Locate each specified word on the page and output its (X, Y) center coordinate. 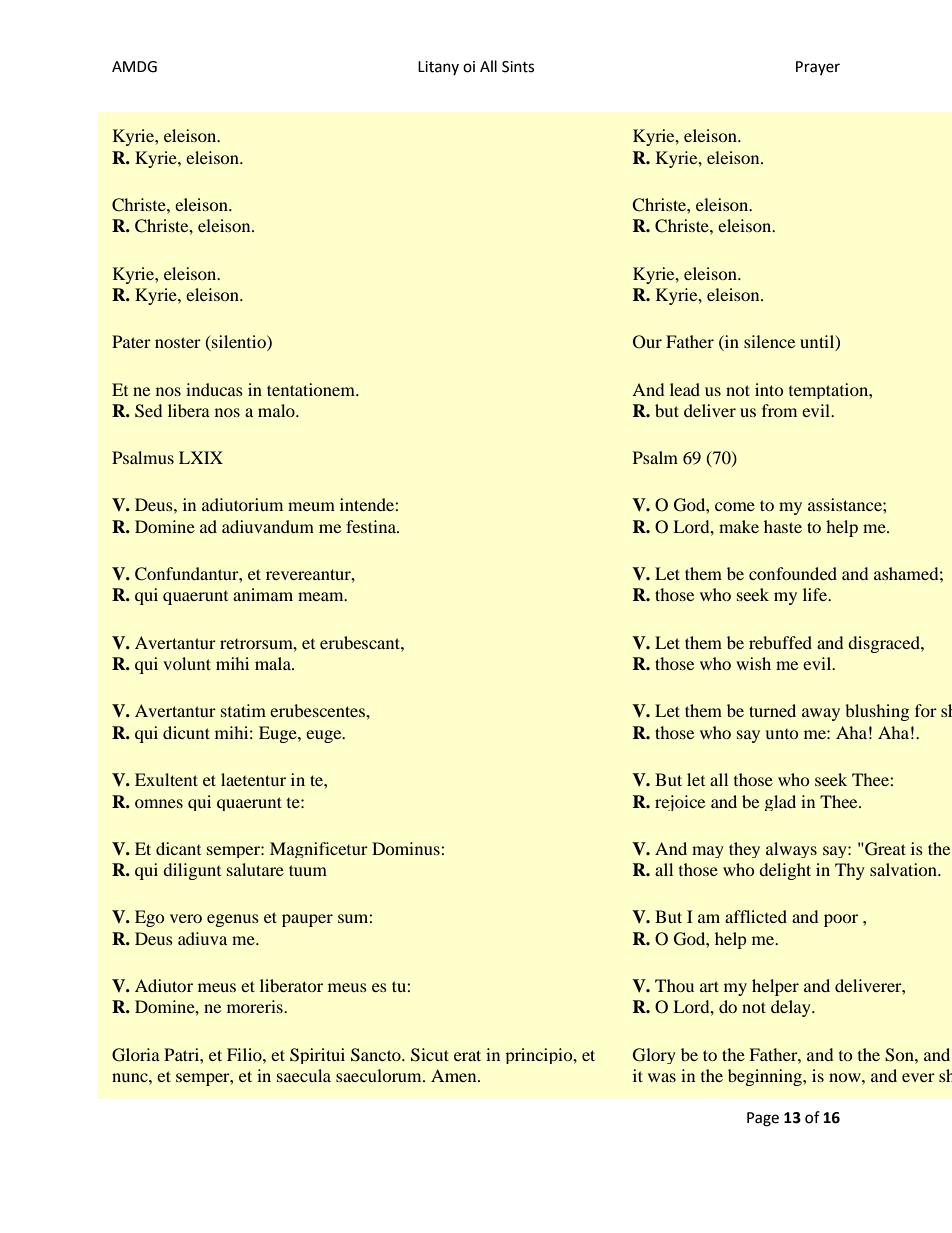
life (816, 594)
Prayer (818, 68)
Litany (438, 68)
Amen (455, 1075)
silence (769, 341)
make (739, 526)
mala (274, 663)
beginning (766, 1077)
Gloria (136, 1055)
